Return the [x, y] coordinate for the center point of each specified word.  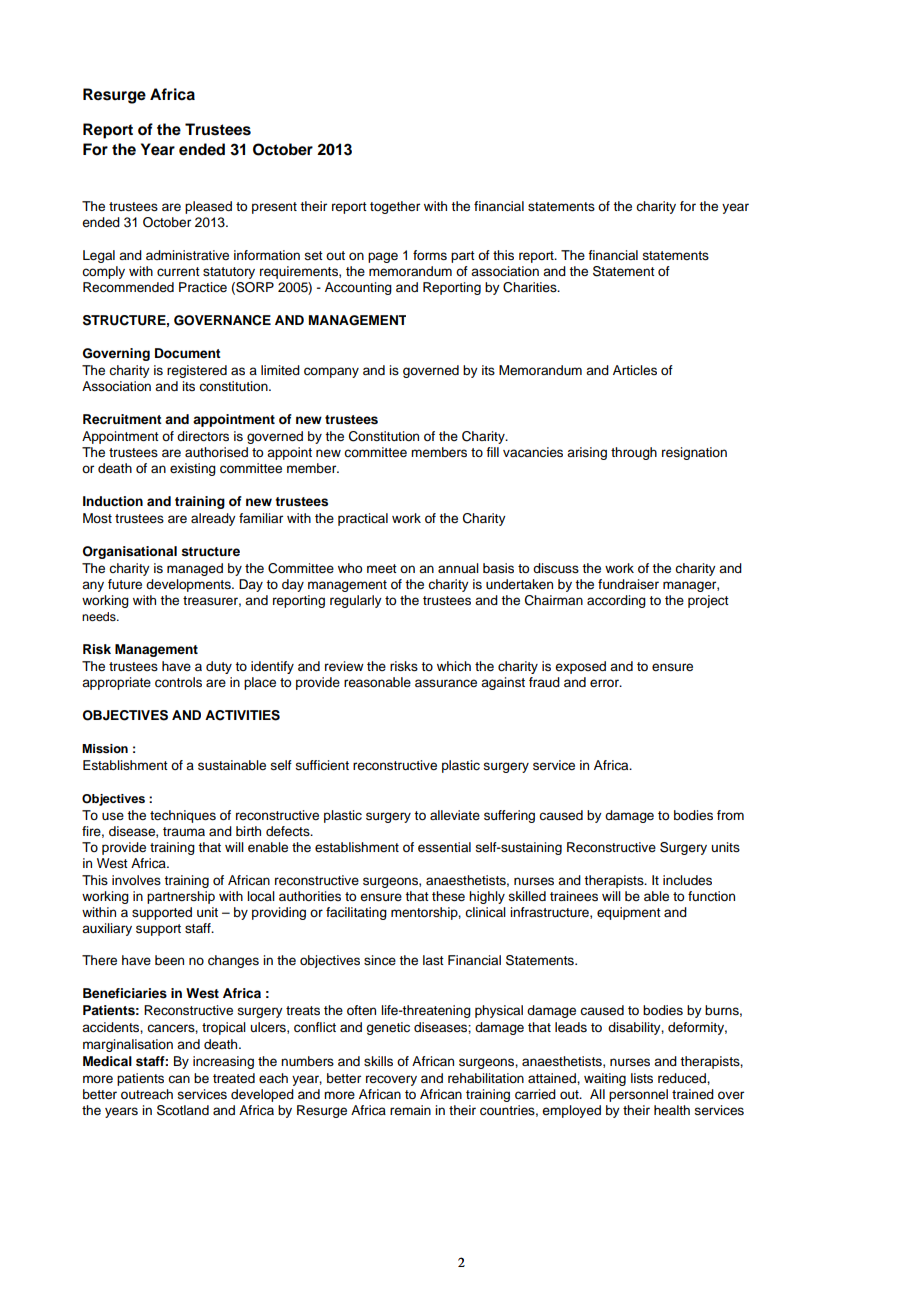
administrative [187, 255]
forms [430, 255]
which [454, 666]
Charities [531, 287]
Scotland [183, 1110]
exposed [580, 667]
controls [178, 682]
